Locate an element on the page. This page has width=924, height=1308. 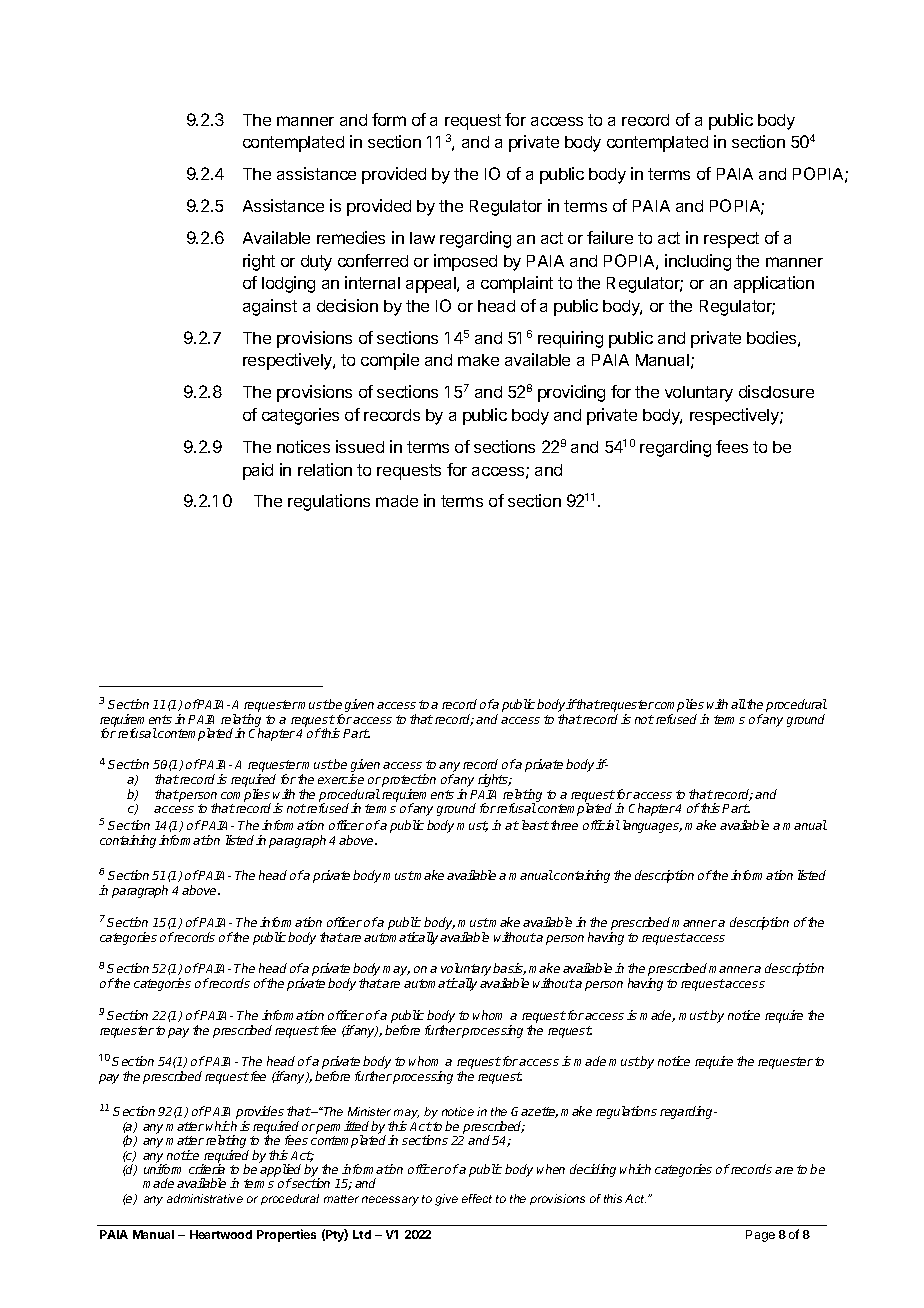
issued is located at coordinates (360, 446).
